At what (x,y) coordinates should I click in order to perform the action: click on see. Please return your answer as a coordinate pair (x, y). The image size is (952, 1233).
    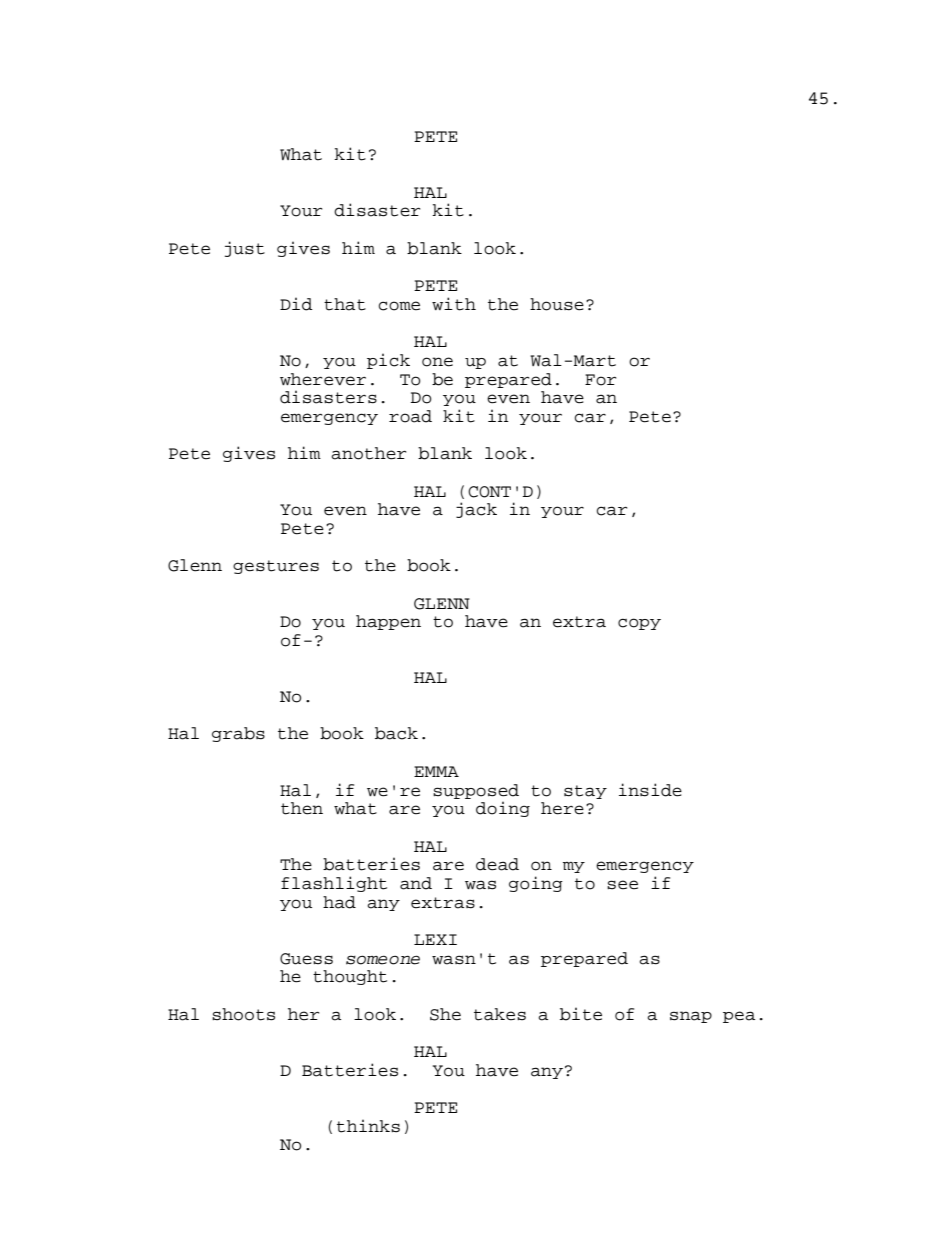
    Looking at the image, I should click on (622, 885).
